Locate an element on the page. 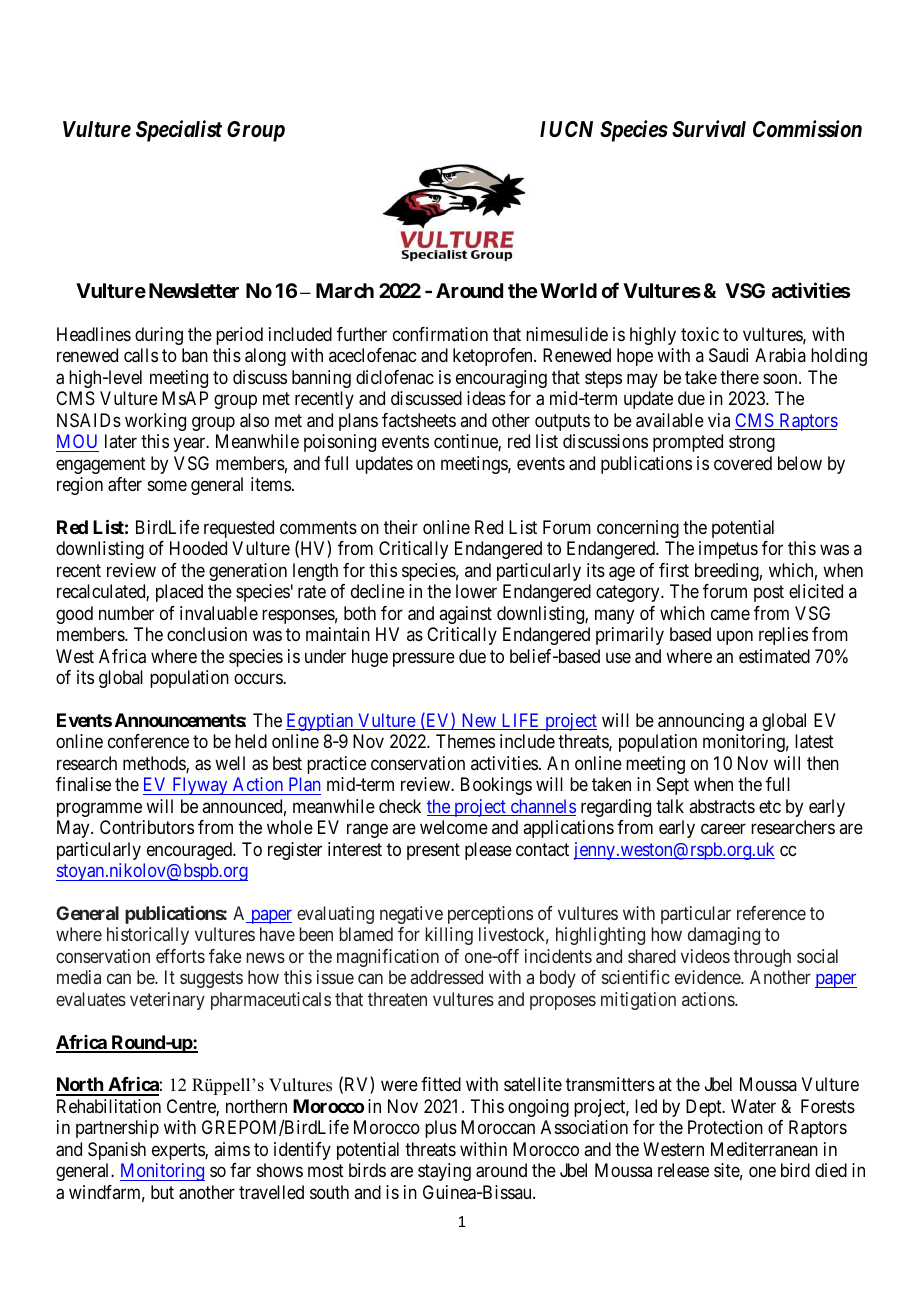  Survival is located at coordinates (709, 129).
